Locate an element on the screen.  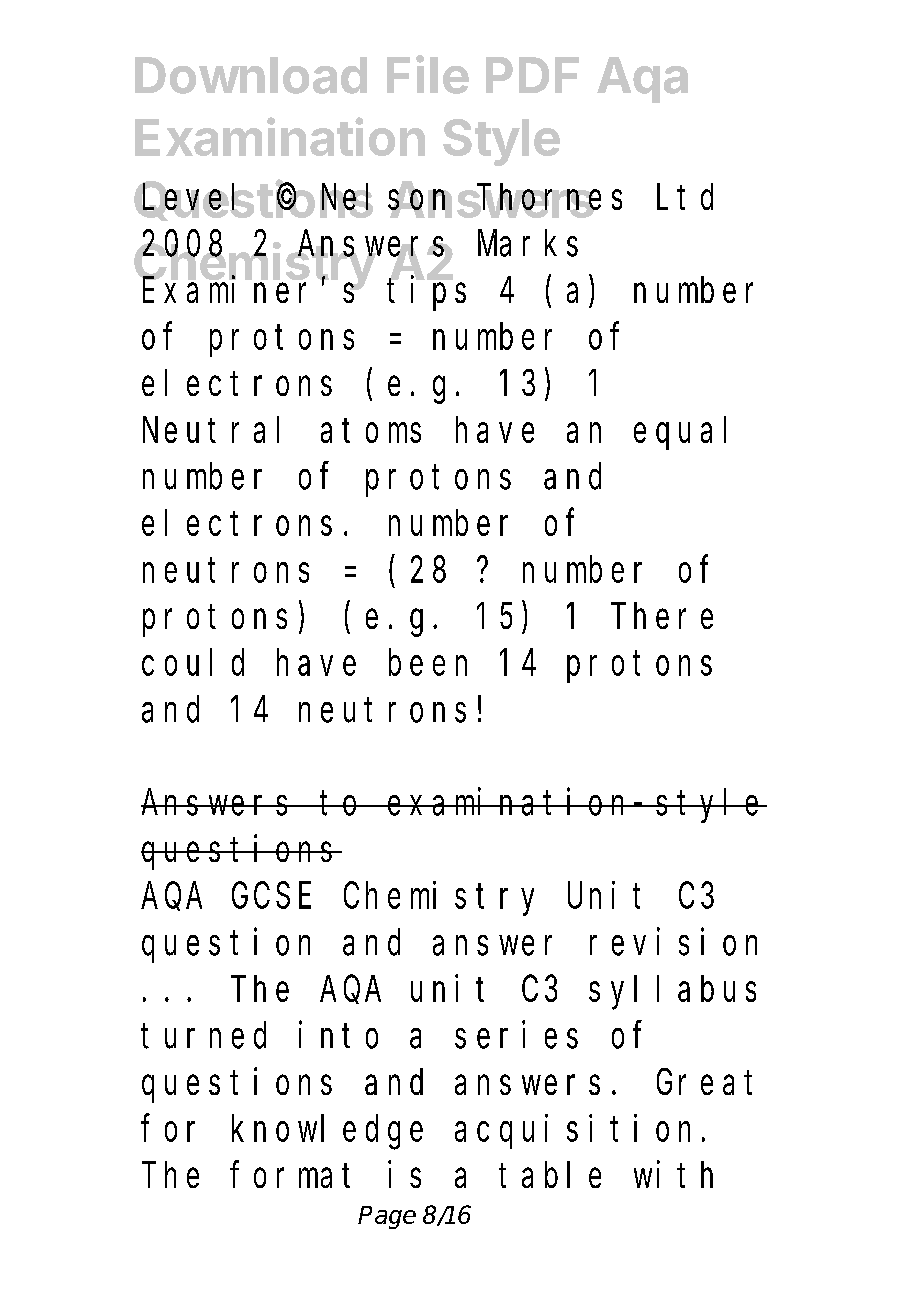
could is located at coordinates (193, 663).
